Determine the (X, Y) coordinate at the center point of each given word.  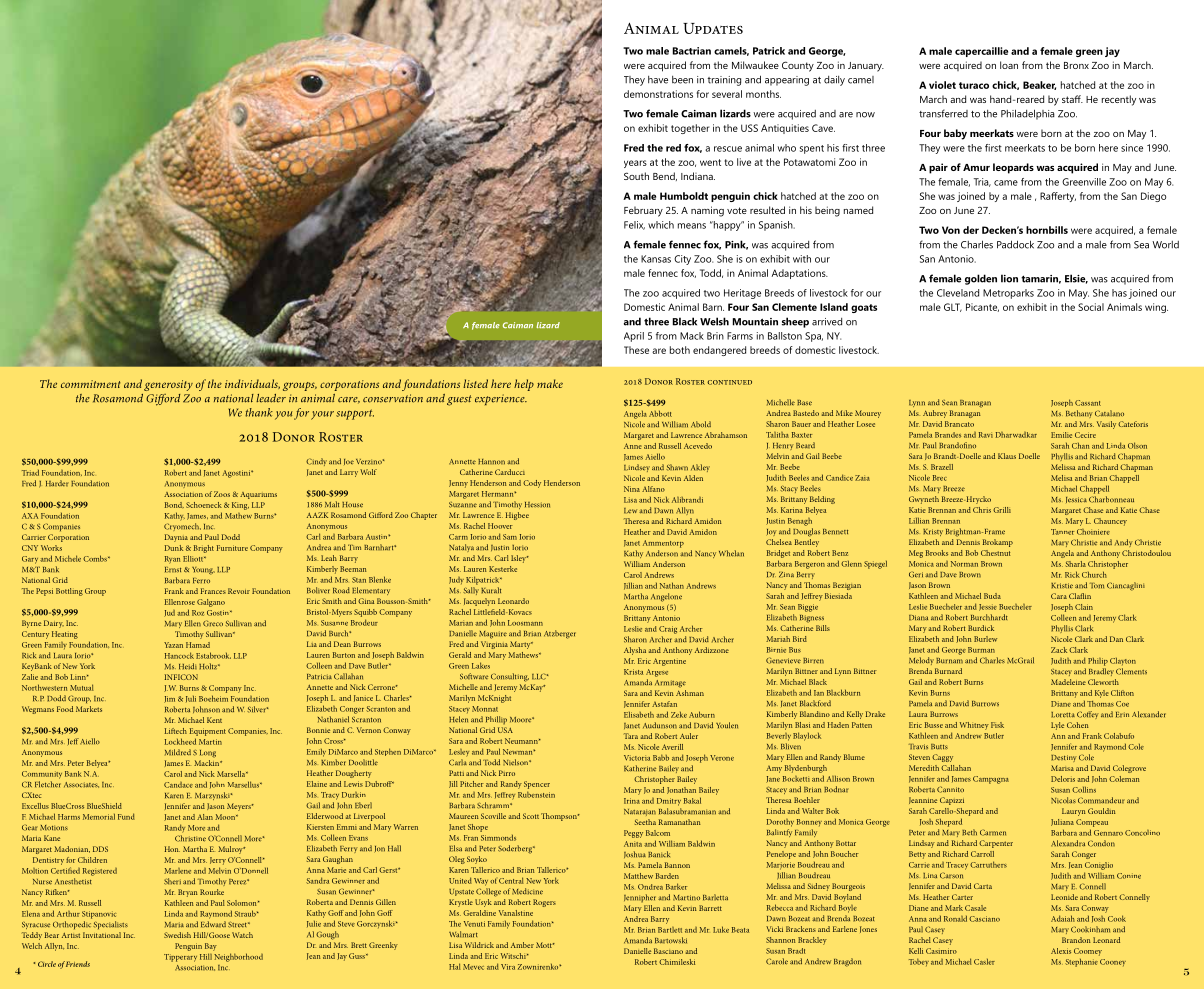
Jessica (1076, 500)
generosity (168, 385)
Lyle (1057, 726)
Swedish (177, 935)
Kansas (656, 259)
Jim (169, 699)
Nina (632, 489)
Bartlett (670, 930)
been (682, 80)
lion (1009, 278)
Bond (174, 505)
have (658, 80)
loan (1009, 65)
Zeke (679, 715)
